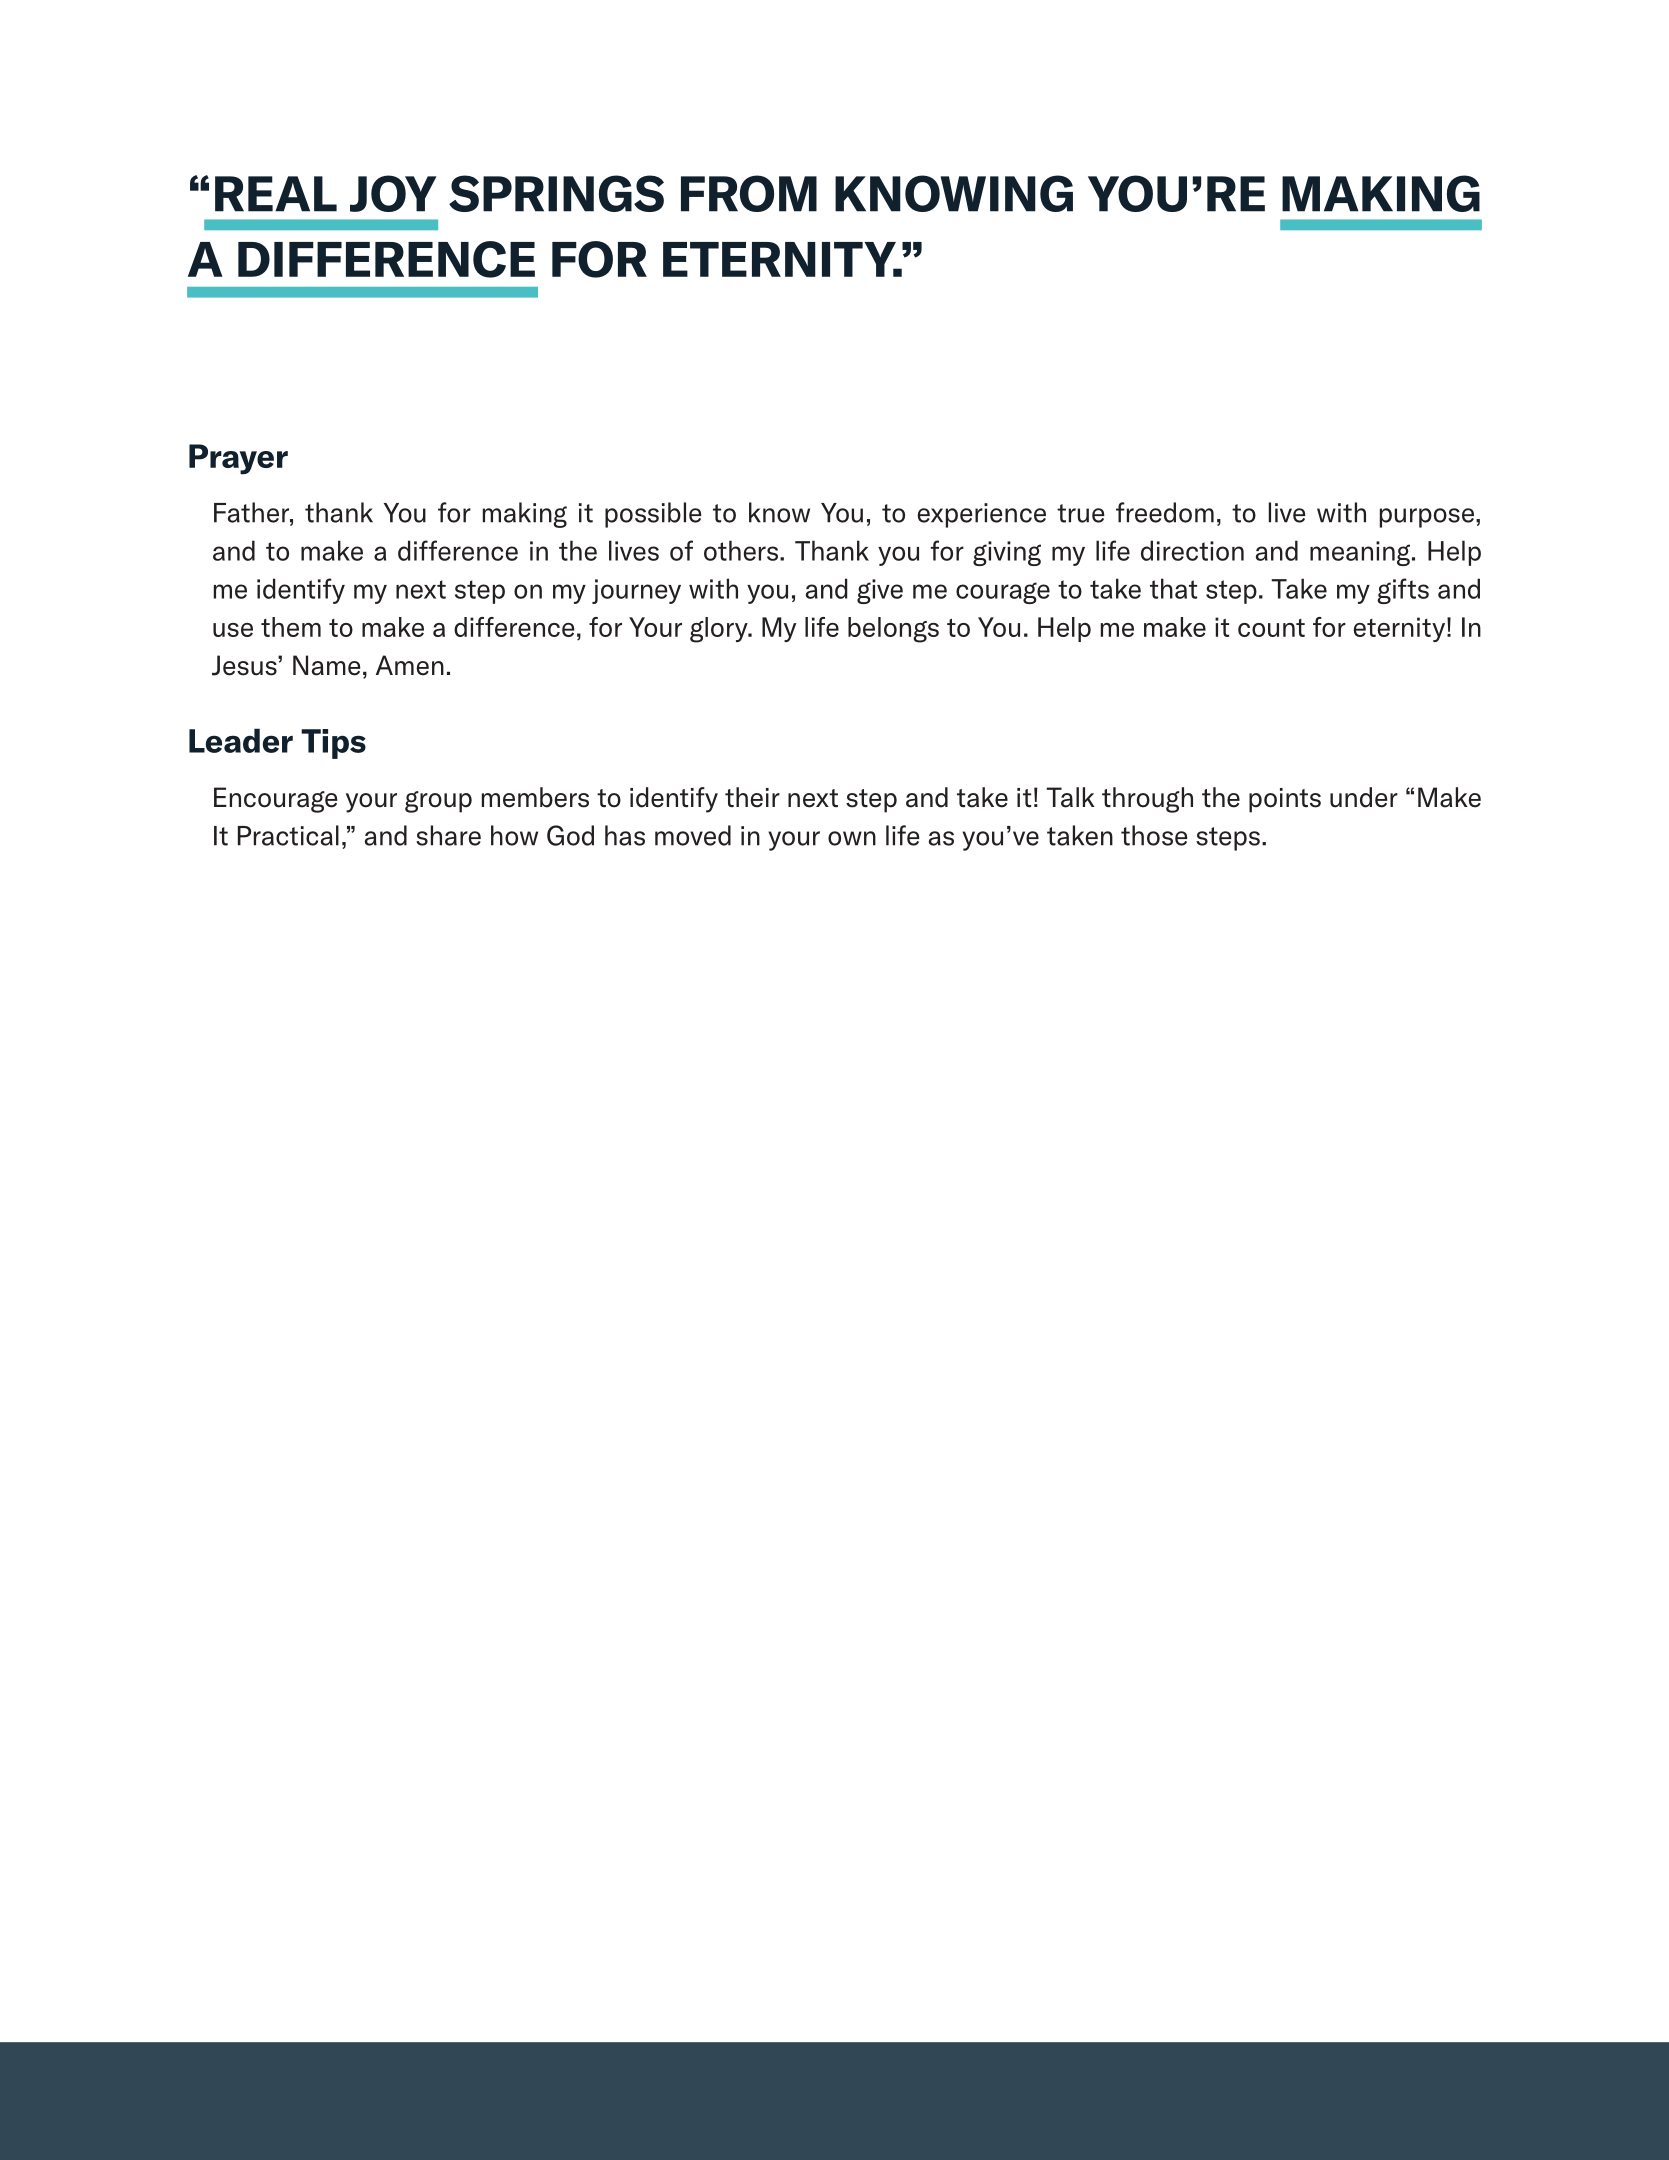  I want to click on experience, so click(981, 515).
